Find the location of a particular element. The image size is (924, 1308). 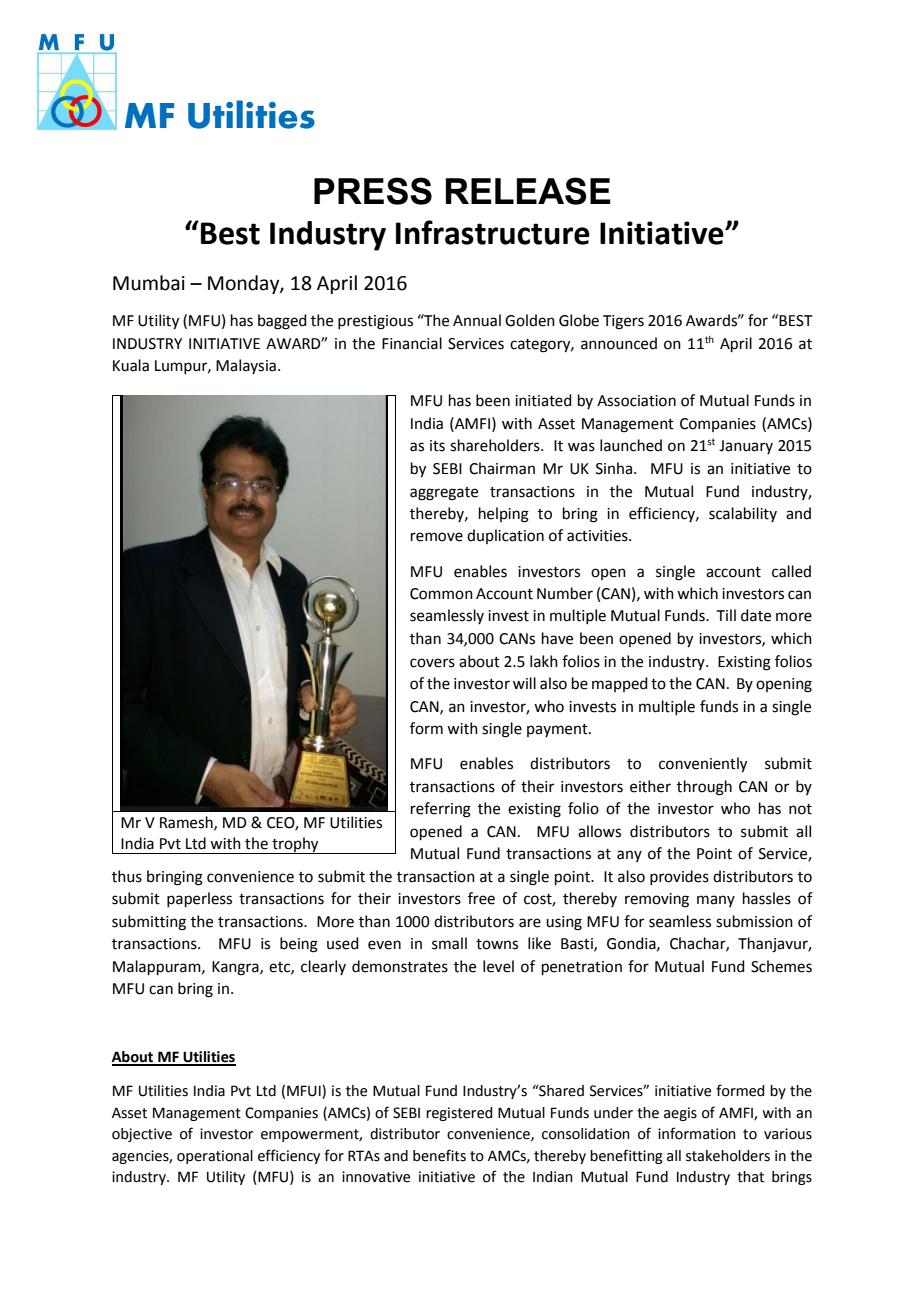

operational is located at coordinates (215, 1157).
